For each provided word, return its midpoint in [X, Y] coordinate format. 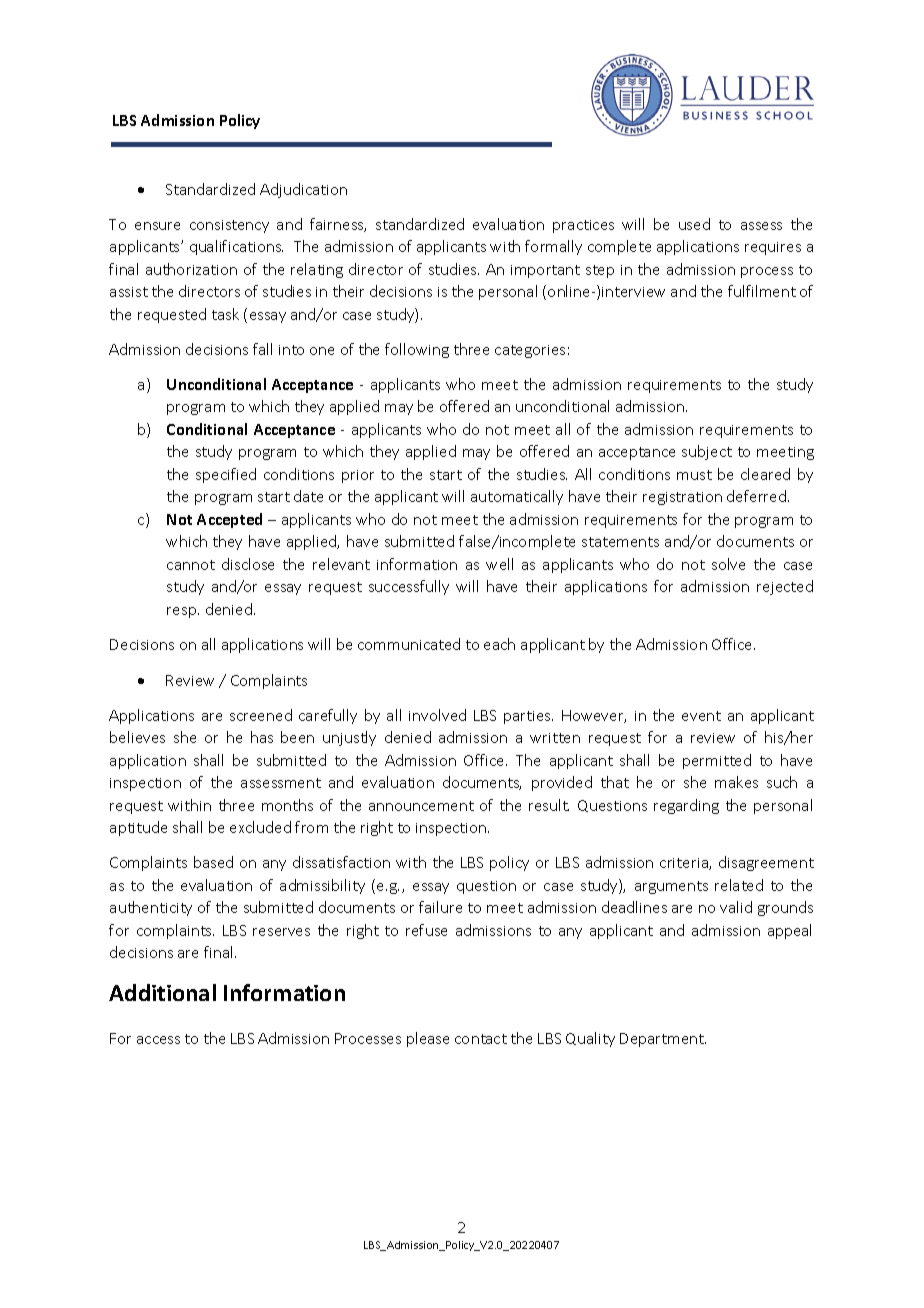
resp [183, 612]
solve [728, 564]
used [694, 224]
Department [663, 1040]
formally [553, 247]
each [499, 644]
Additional [162, 992]
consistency [229, 226]
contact [481, 1039]
